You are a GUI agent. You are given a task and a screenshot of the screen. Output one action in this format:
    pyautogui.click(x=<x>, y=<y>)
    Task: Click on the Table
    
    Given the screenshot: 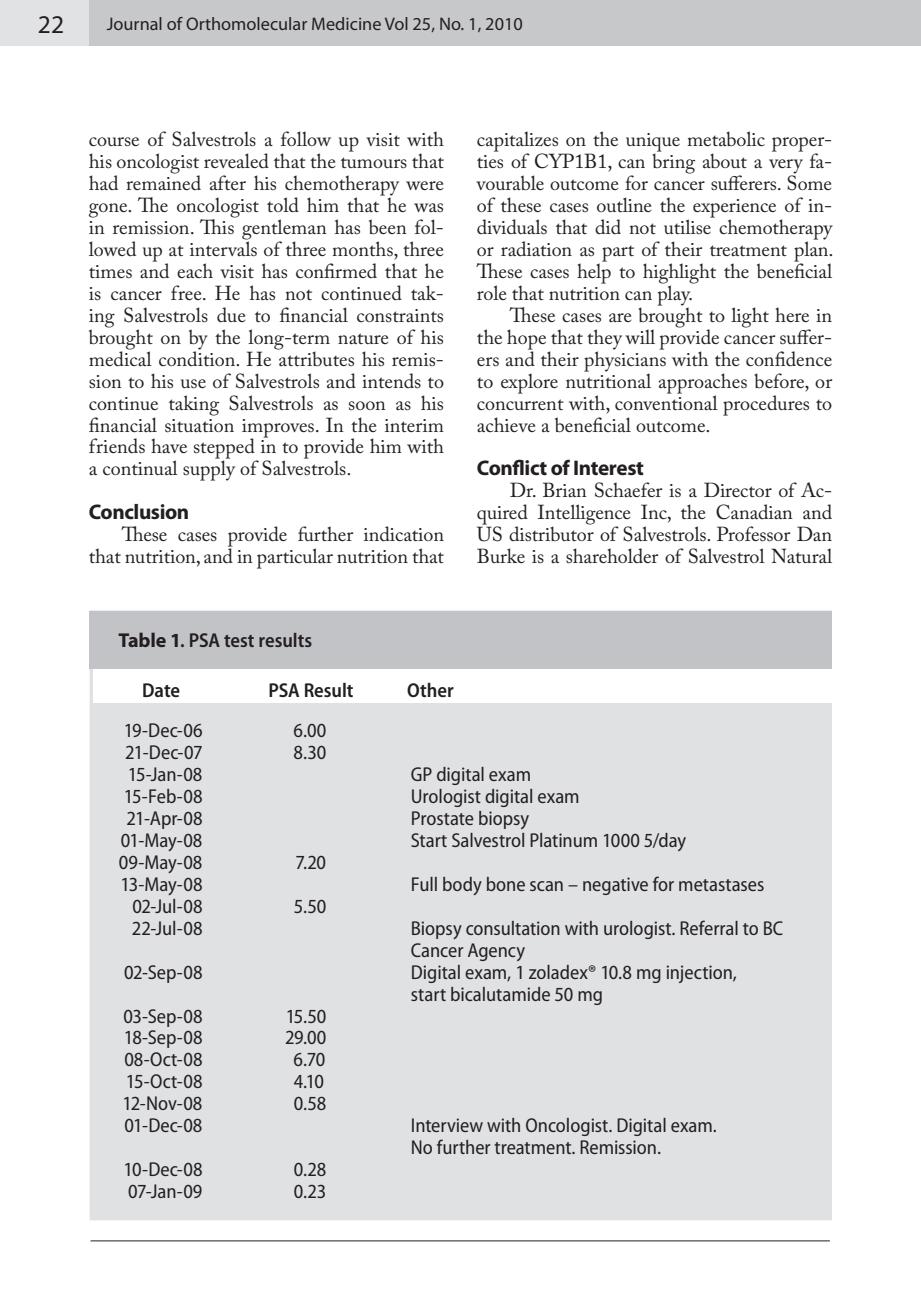 What is the action you would take?
    pyautogui.click(x=142, y=639)
